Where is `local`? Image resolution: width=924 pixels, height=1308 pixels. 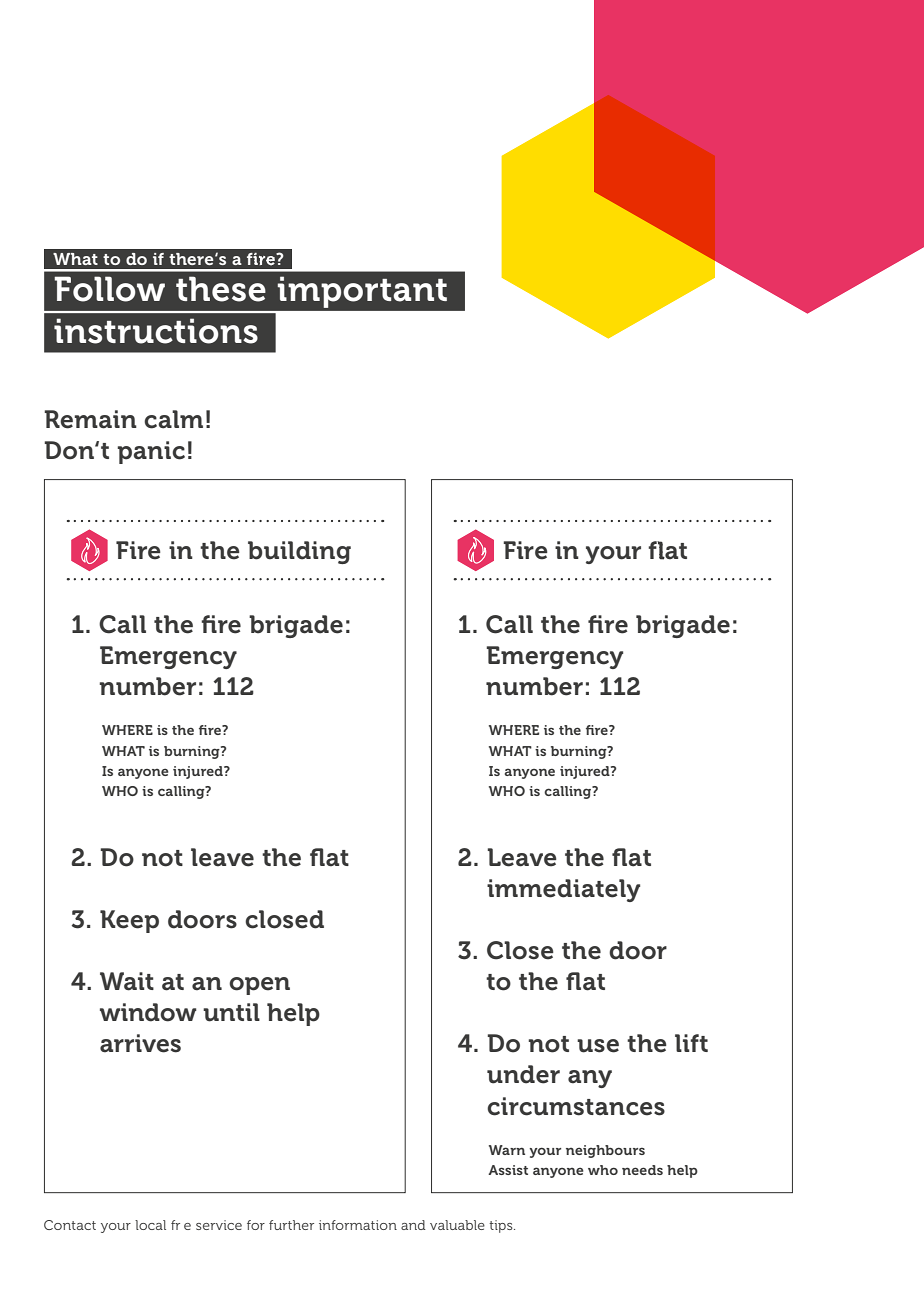 local is located at coordinates (150, 1225).
